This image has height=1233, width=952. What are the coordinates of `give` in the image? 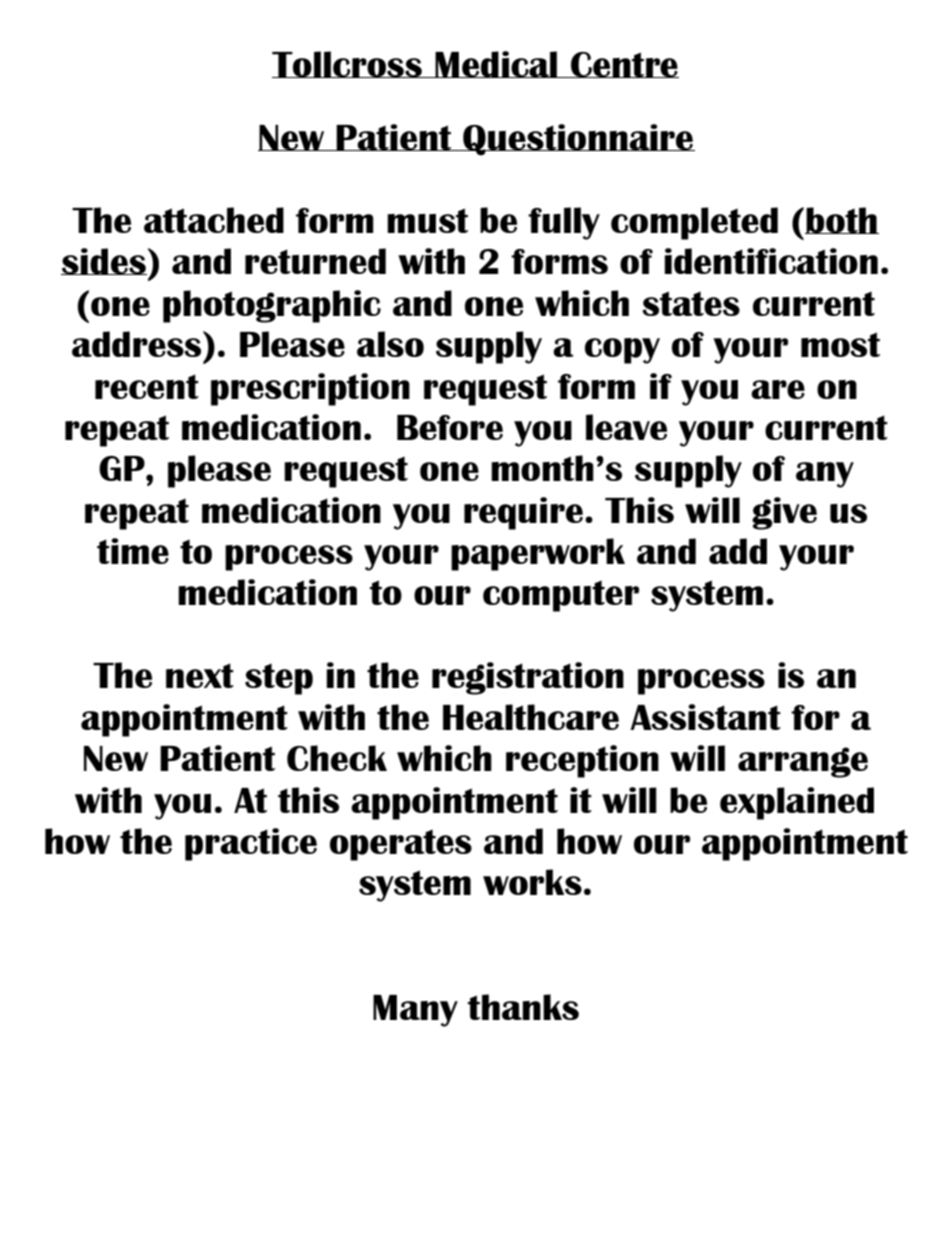 It's located at (784, 513).
